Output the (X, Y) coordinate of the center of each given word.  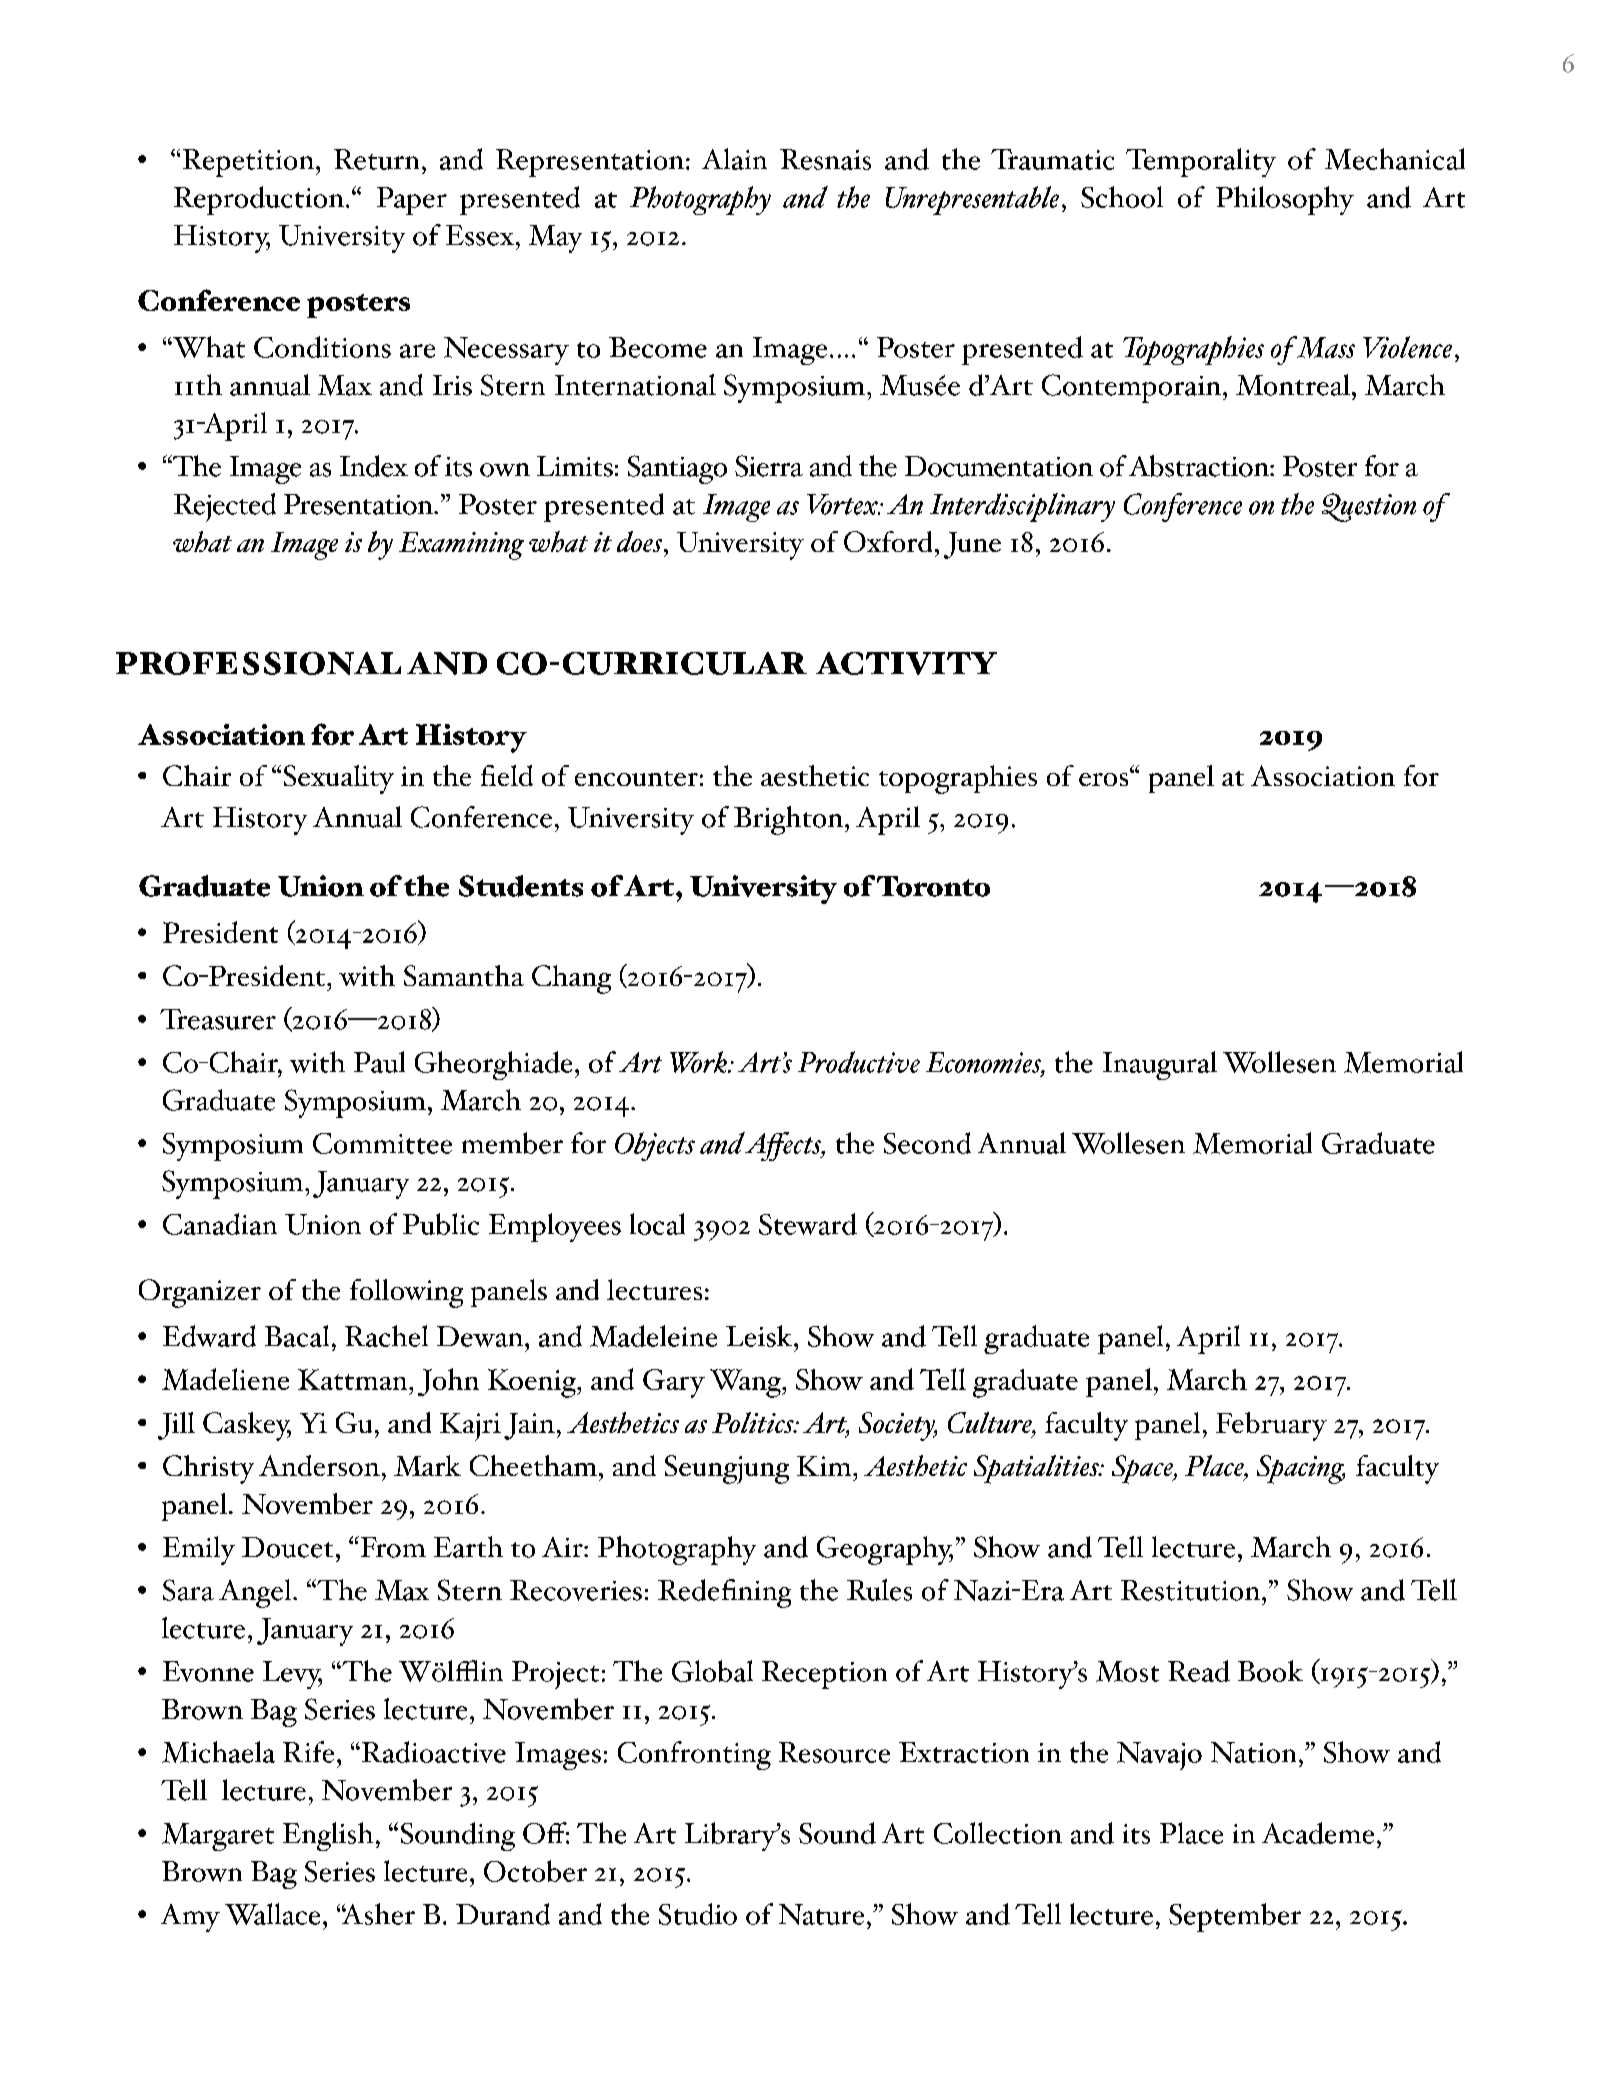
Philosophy (1285, 200)
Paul (379, 1062)
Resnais (825, 159)
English (328, 1836)
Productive (859, 1062)
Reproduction (259, 200)
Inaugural (1160, 1065)
